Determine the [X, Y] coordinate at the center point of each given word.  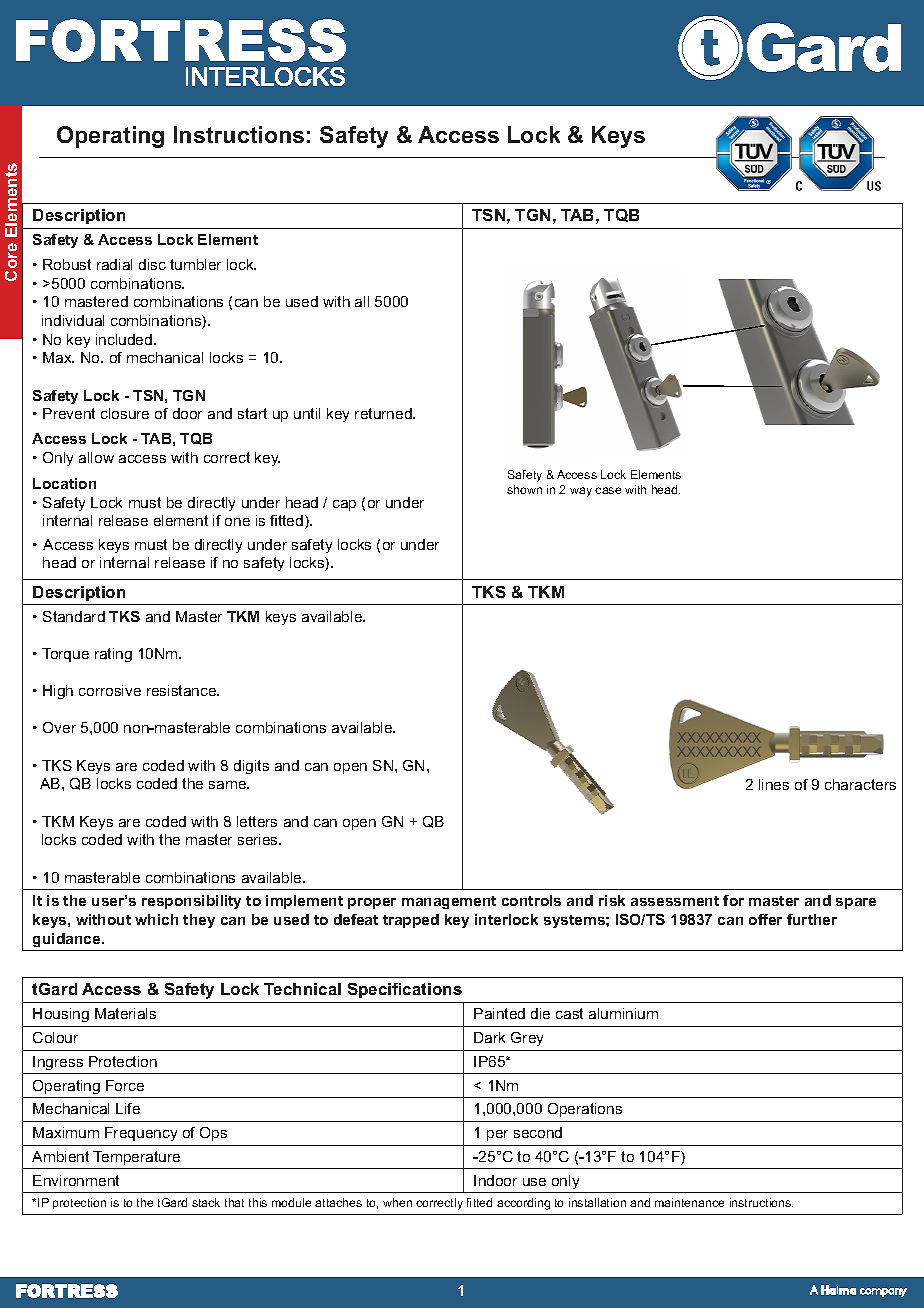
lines [774, 784]
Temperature [136, 1158]
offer [765, 919]
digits [251, 767]
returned [384, 413]
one [237, 522]
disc [152, 264]
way [581, 492]
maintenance [689, 1202]
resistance [183, 690]
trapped [411, 921]
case [608, 490]
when [397, 1202]
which [156, 919]
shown [524, 489]
